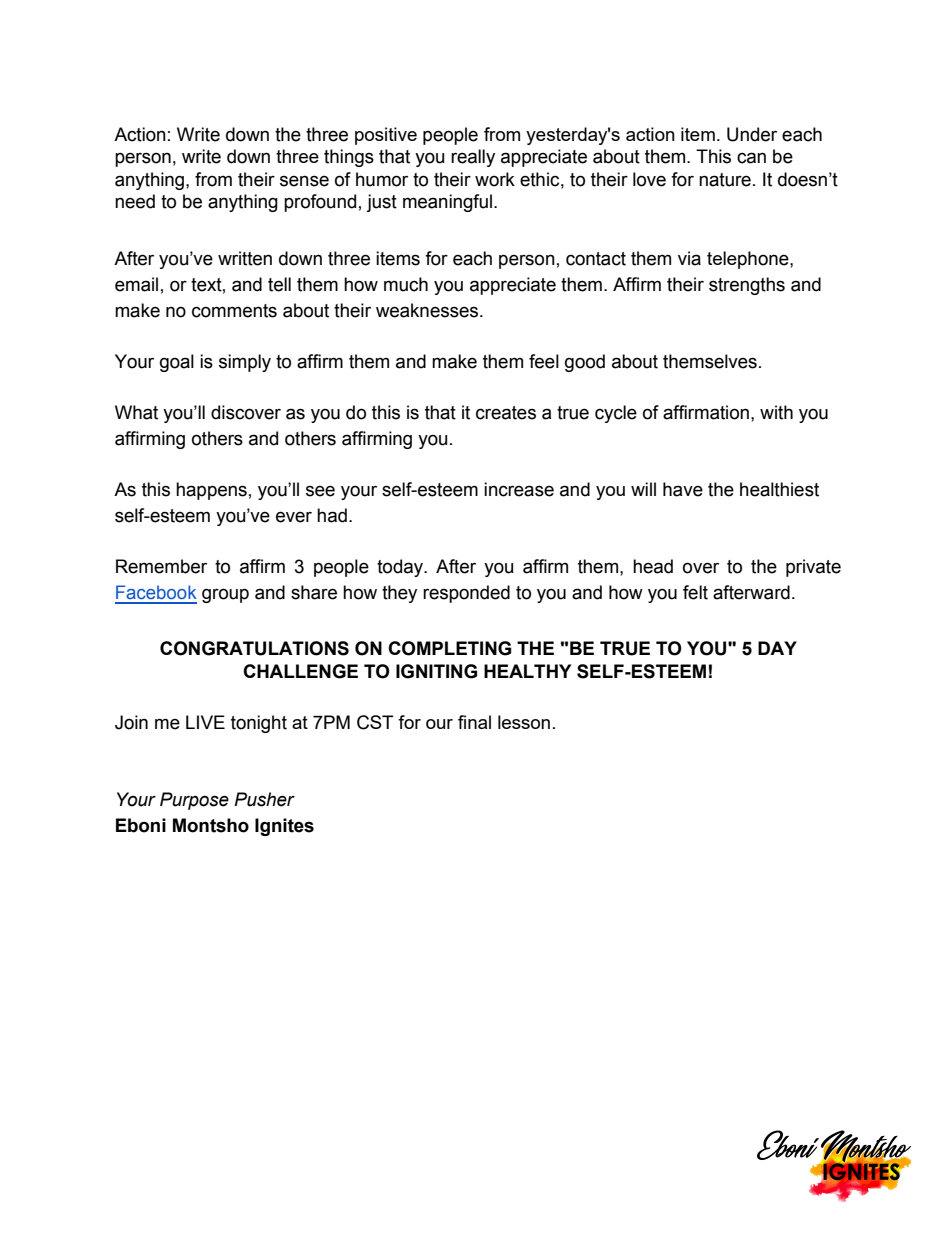 This screenshot has height=1233, width=952. What do you see at coordinates (473, 158) in the screenshot?
I see `really` at bounding box center [473, 158].
